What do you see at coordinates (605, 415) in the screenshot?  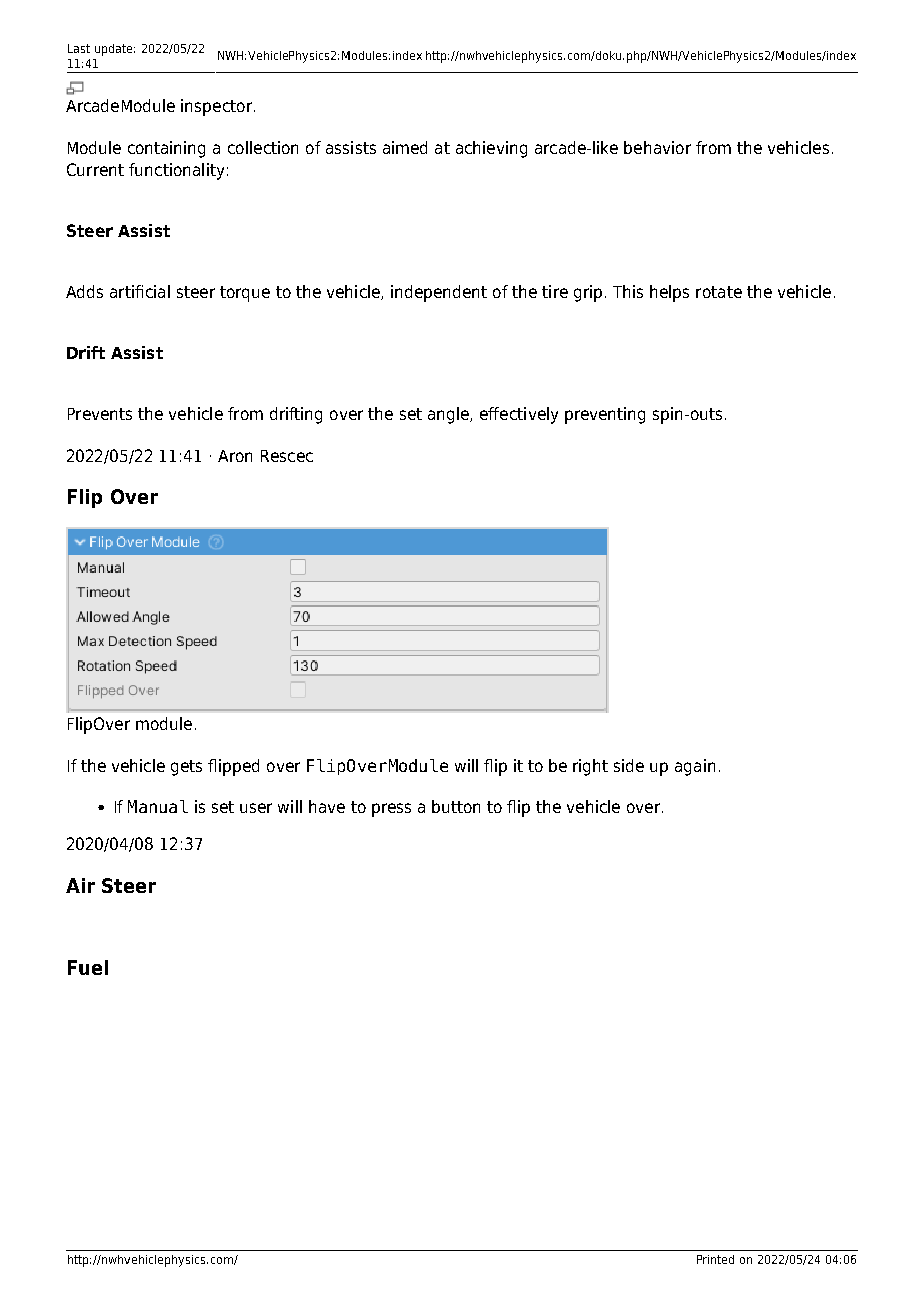 I see `preventing` at bounding box center [605, 415].
